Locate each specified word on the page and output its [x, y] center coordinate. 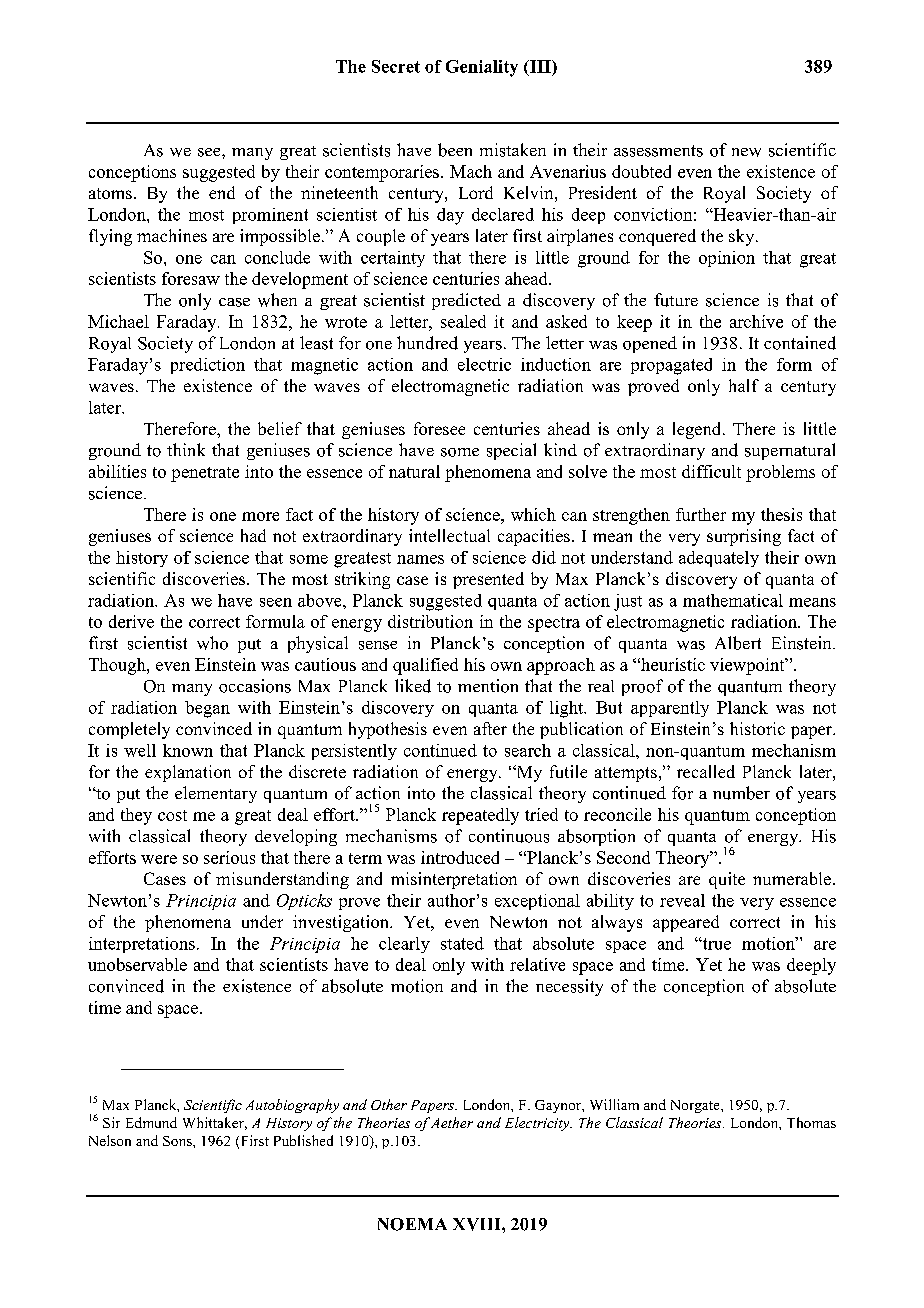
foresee [439, 428]
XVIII [478, 1224]
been [455, 150]
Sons [178, 1141]
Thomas [811, 1122]
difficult [711, 471]
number [741, 793]
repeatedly [480, 816]
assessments [658, 151]
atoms [110, 193]
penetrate [205, 474]
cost [172, 815]
